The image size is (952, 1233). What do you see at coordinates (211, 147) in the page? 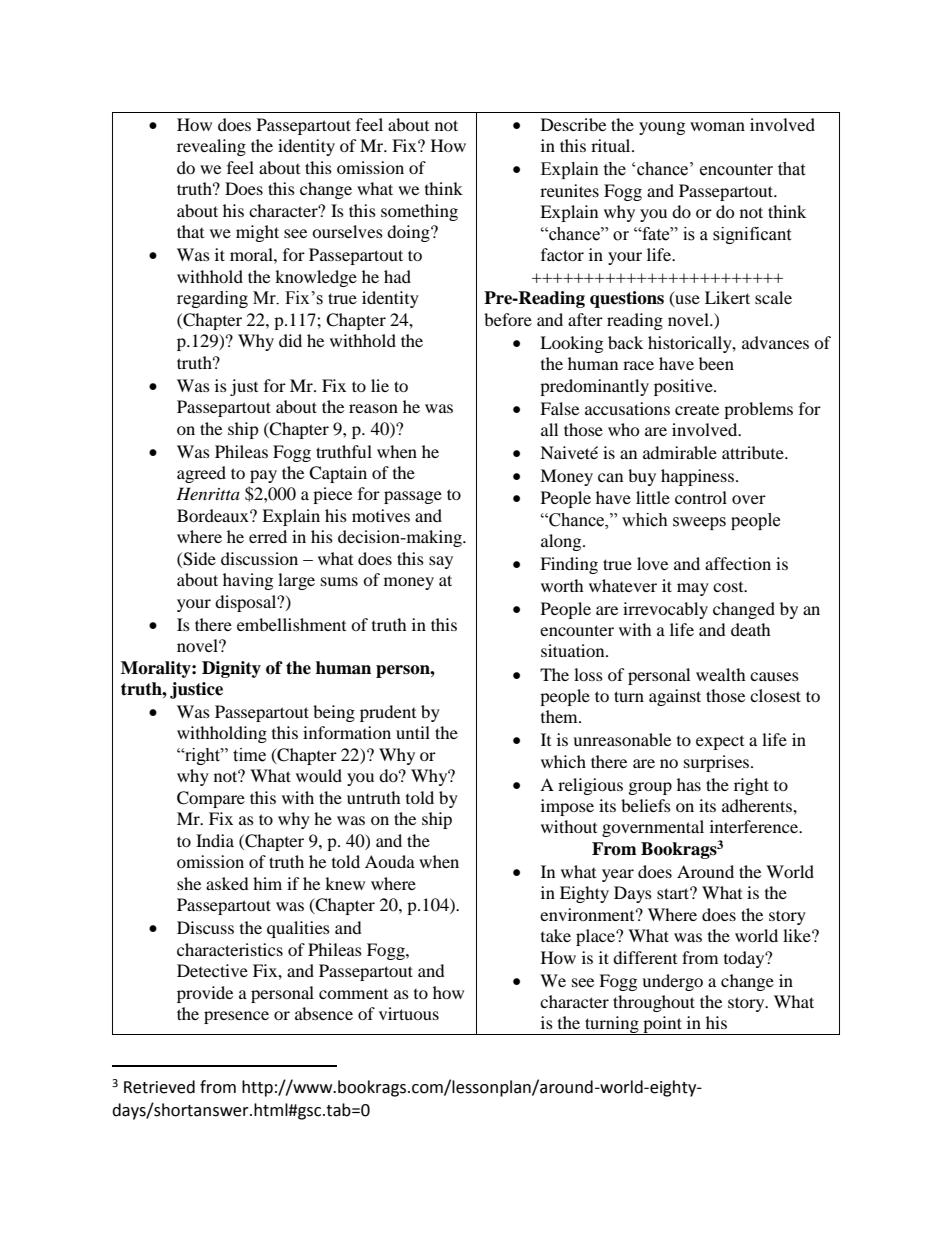
I see `revealing` at bounding box center [211, 147].
